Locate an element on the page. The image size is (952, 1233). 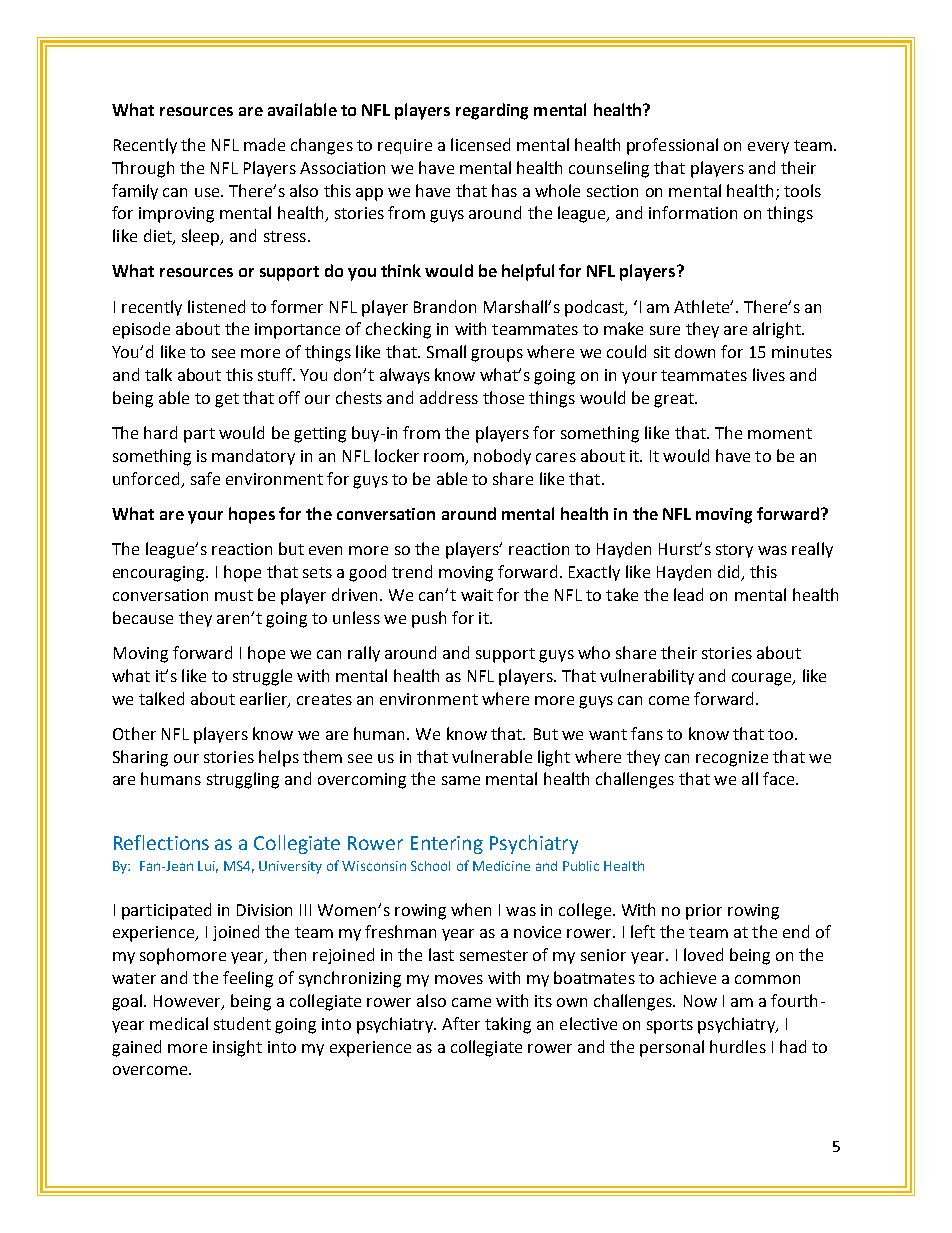
same is located at coordinates (461, 780).
